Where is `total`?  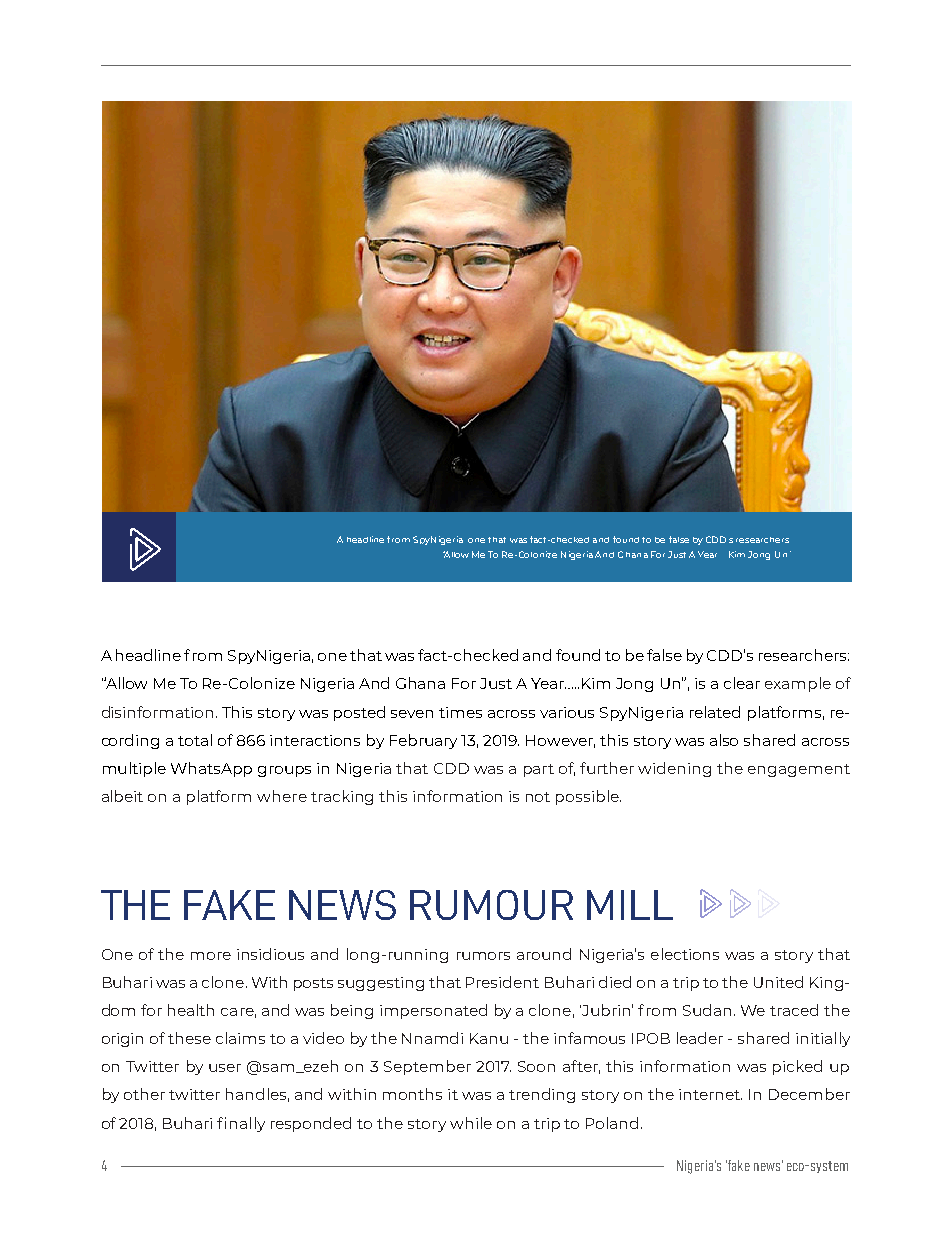
total is located at coordinates (195, 740).
